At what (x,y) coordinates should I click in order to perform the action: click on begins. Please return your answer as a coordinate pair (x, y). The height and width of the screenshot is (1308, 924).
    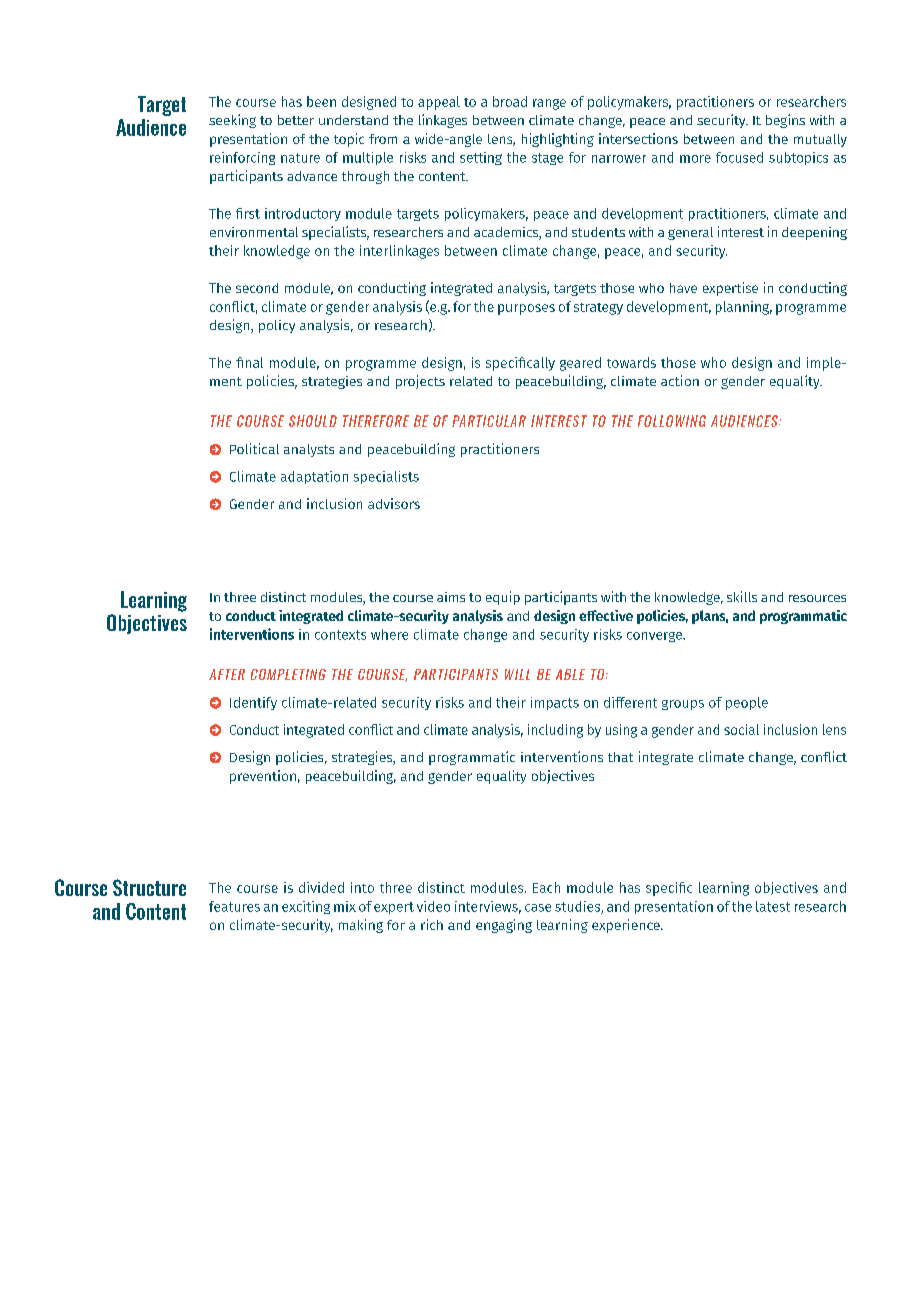
    Looking at the image, I should click on (785, 121).
